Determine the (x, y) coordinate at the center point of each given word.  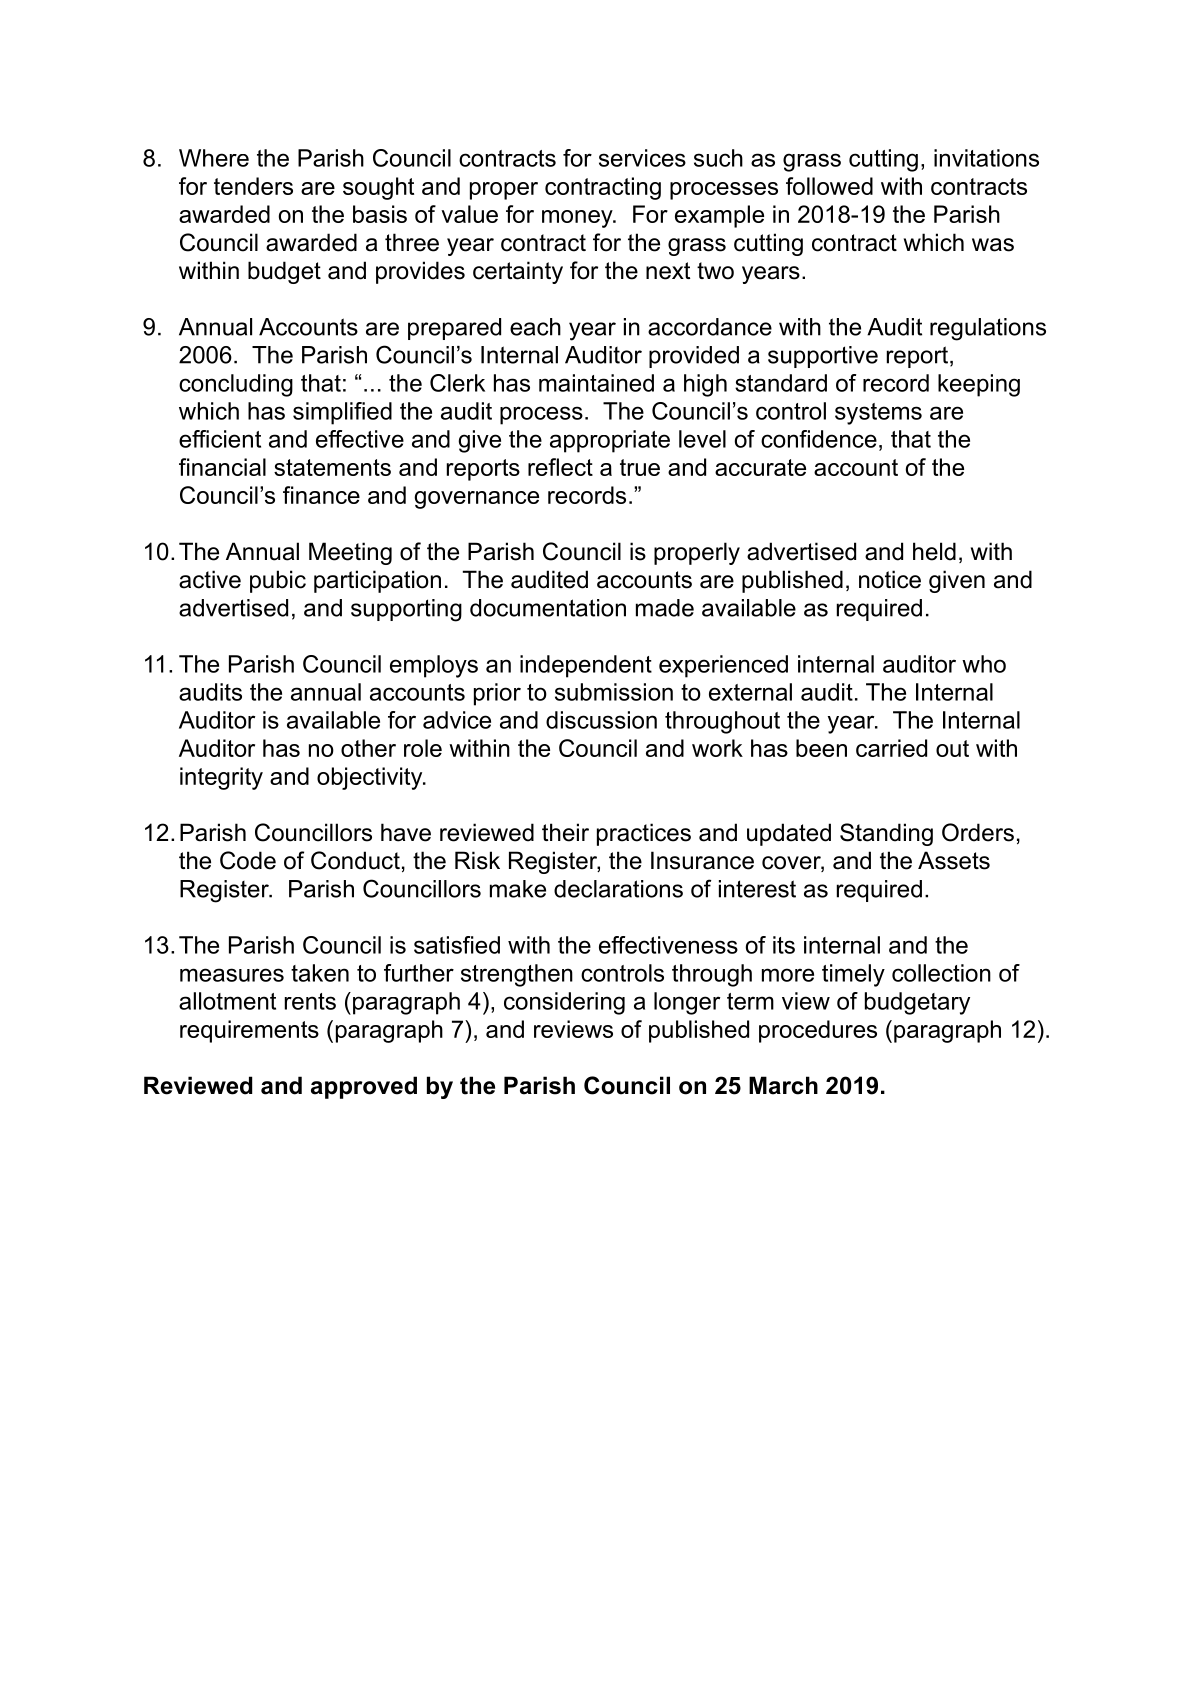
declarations (618, 889)
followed (829, 186)
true (640, 467)
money (578, 219)
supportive (823, 357)
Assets (954, 860)
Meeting (350, 553)
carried (891, 748)
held (934, 551)
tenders (253, 186)
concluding (236, 385)
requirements (249, 1031)
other (368, 748)
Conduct (355, 860)
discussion (601, 720)
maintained (596, 383)
